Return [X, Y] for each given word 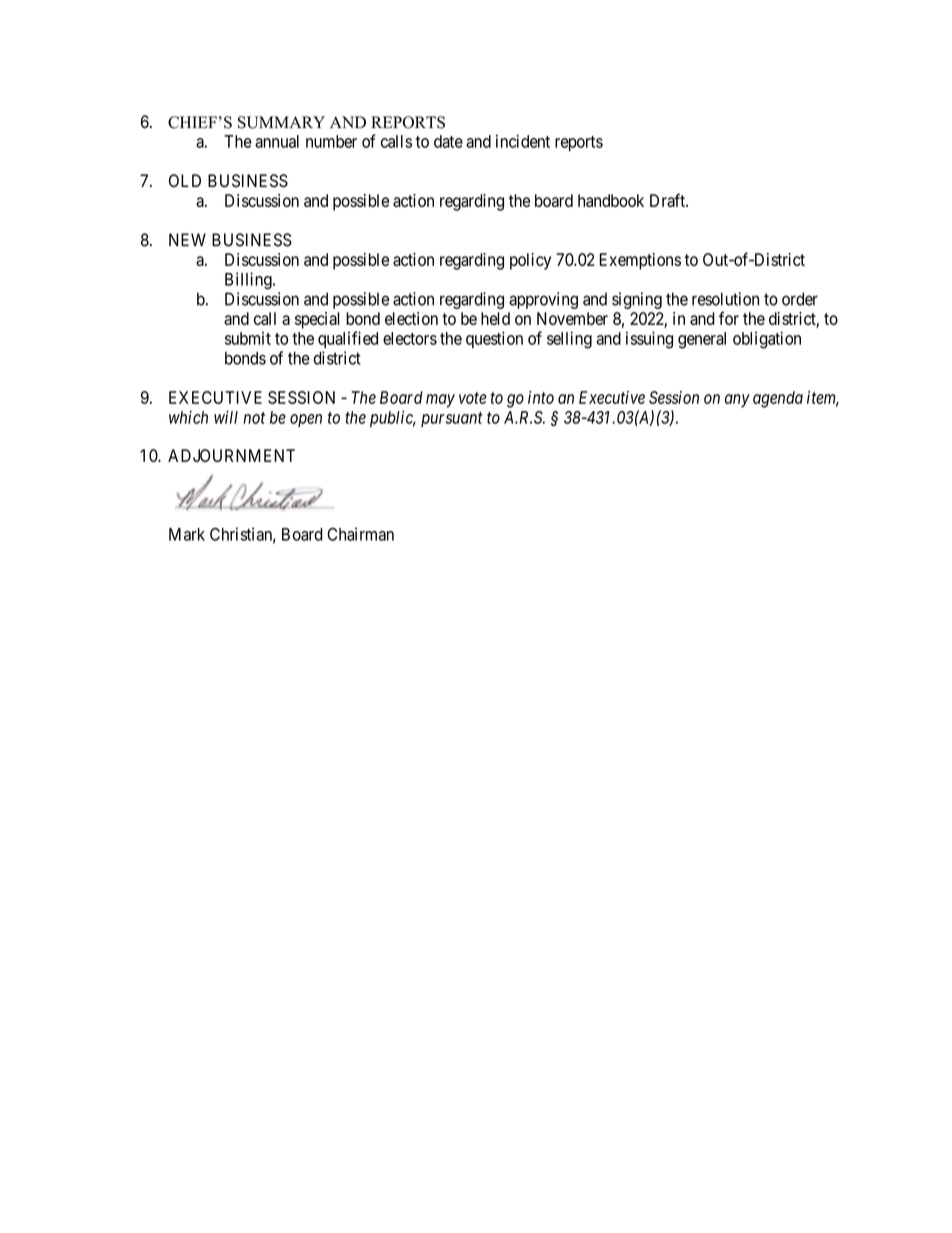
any [737, 401]
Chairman [360, 534]
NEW [187, 239]
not [254, 418]
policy [530, 261]
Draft [669, 200]
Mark [187, 534]
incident [523, 141]
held [495, 318]
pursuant [452, 419]
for [729, 318]
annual [277, 141]
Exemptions [640, 261]
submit [248, 338]
